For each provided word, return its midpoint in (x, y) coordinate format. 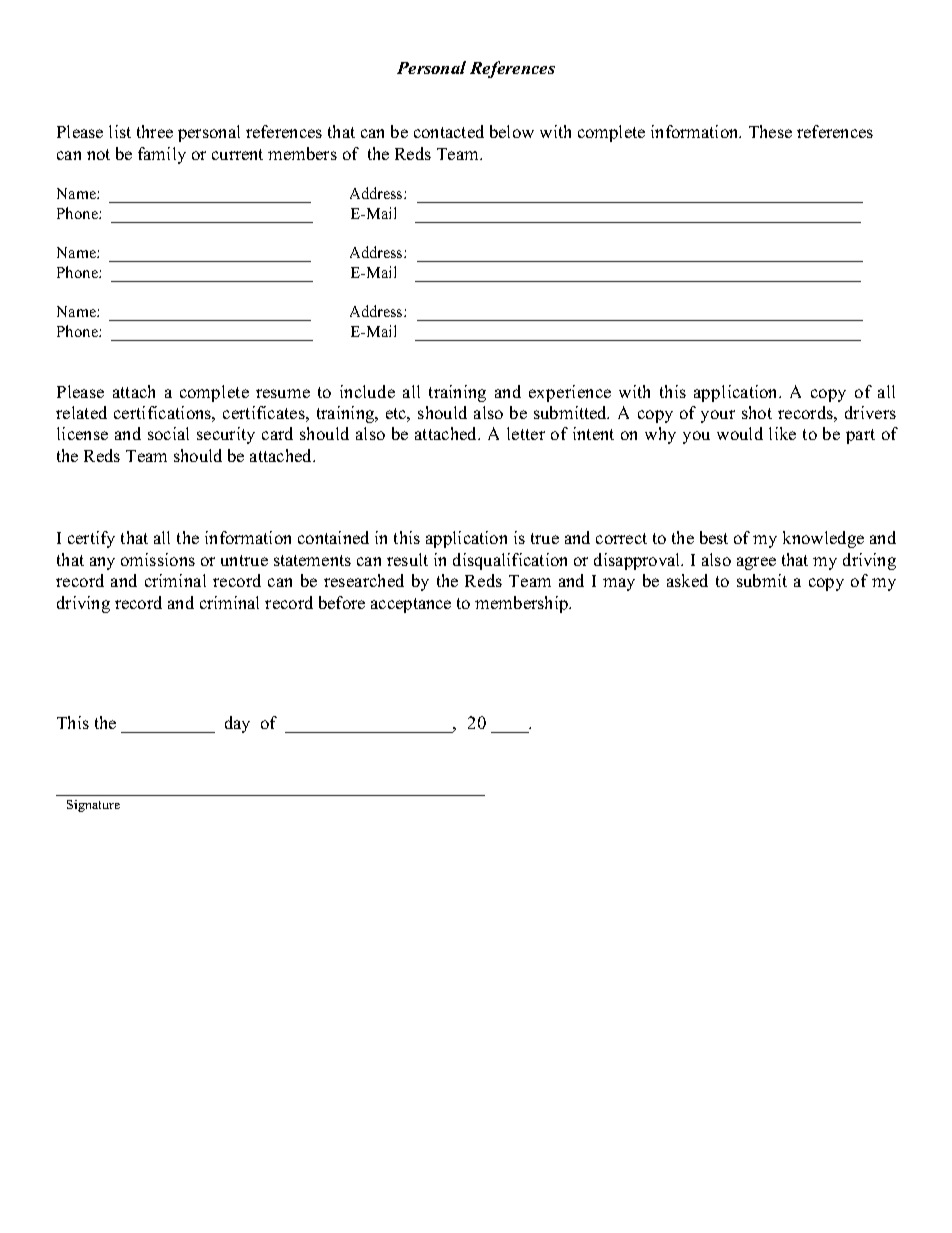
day (237, 724)
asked (687, 580)
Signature (93, 806)
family (162, 155)
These (770, 131)
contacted (449, 131)
